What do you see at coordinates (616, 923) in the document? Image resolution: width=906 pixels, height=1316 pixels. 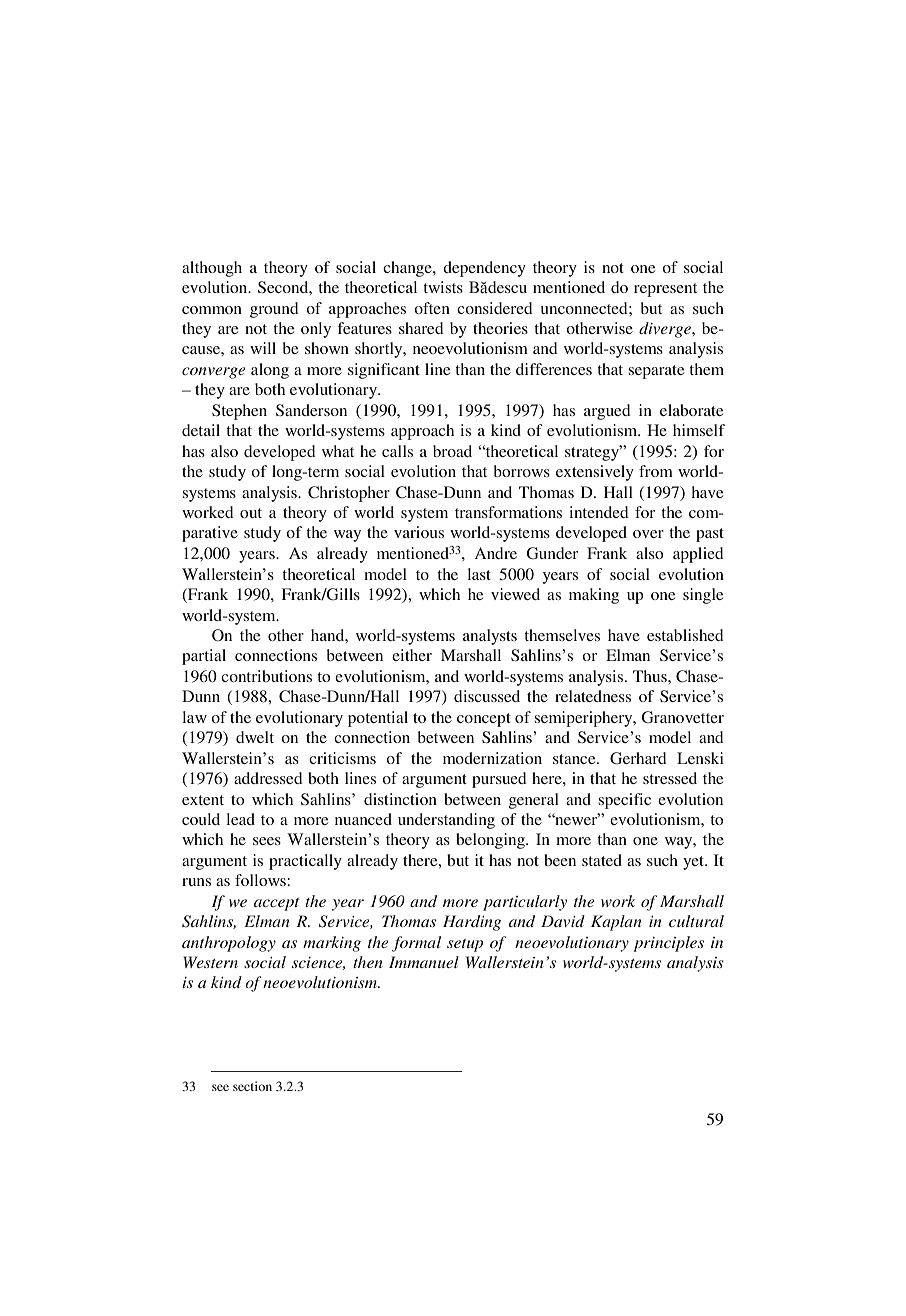 I see `Kaplan` at bounding box center [616, 923].
